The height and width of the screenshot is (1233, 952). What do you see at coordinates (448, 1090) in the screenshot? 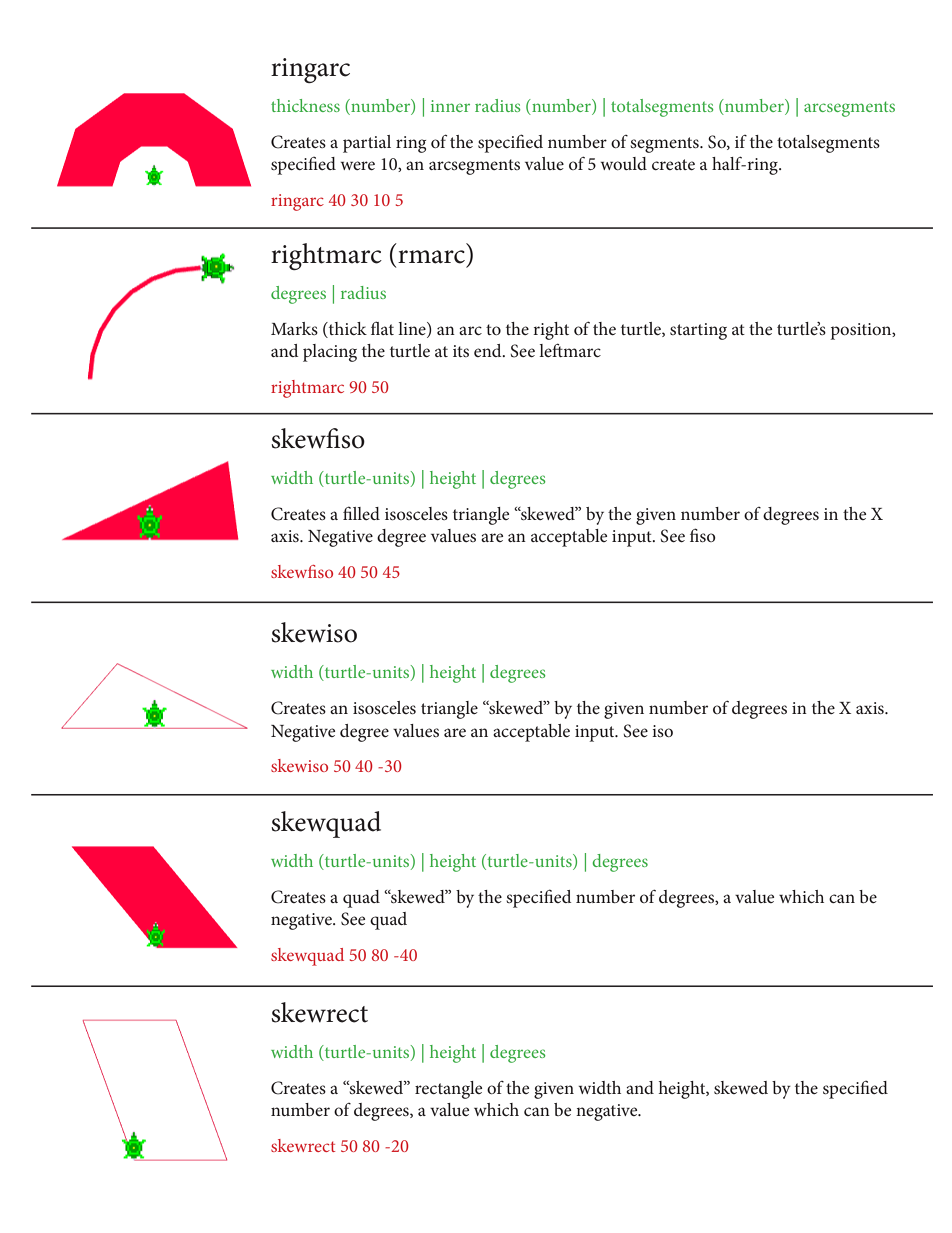
I see `rectangle` at bounding box center [448, 1090].
